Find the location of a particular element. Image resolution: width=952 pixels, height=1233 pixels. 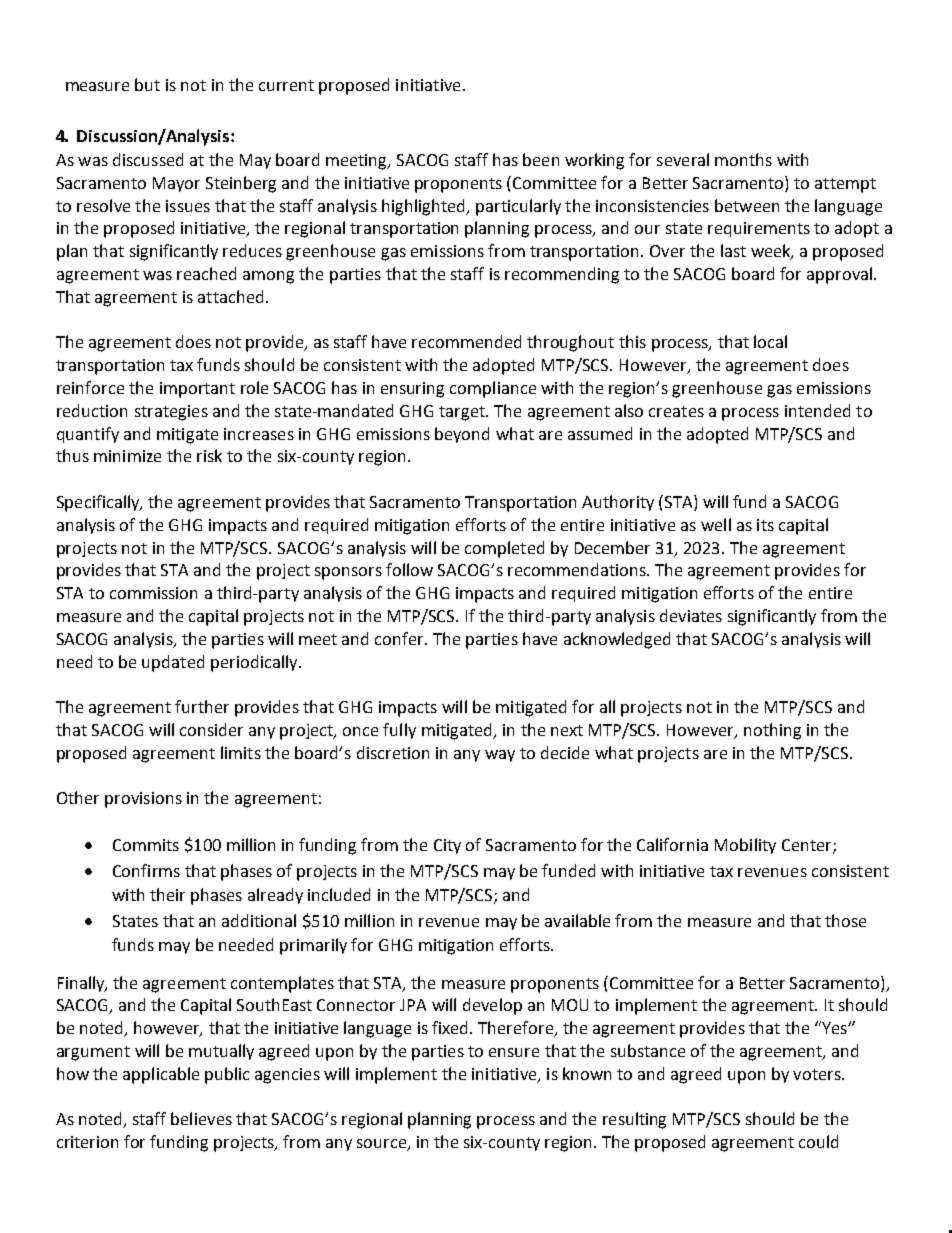

confer is located at coordinates (400, 638).
